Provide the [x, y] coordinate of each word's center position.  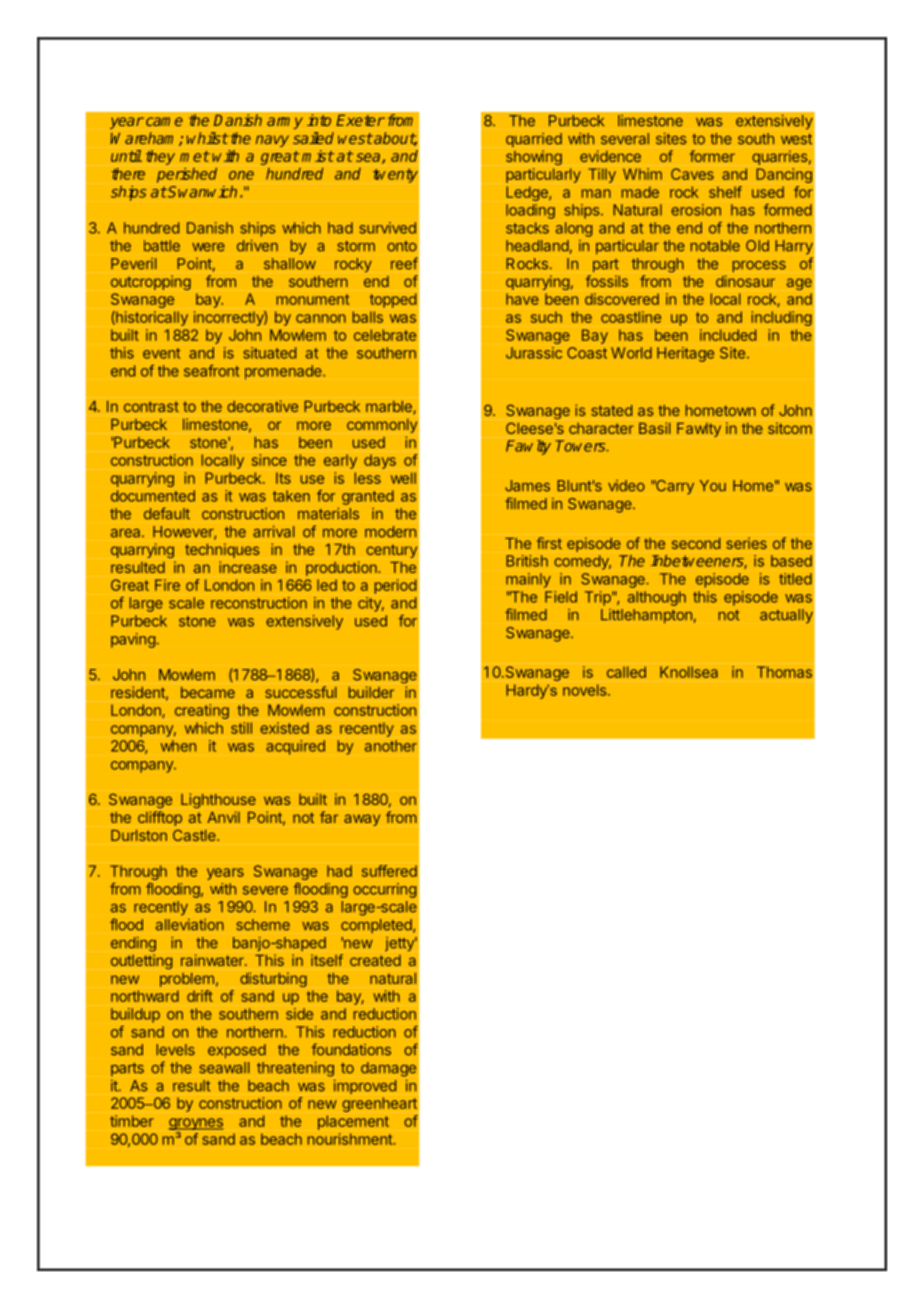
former [712, 156]
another [391, 746]
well [403, 478]
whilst [207, 138]
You [713, 486]
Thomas [784, 672]
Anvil [223, 817]
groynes [195, 1125]
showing [534, 157]
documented [153, 496]
